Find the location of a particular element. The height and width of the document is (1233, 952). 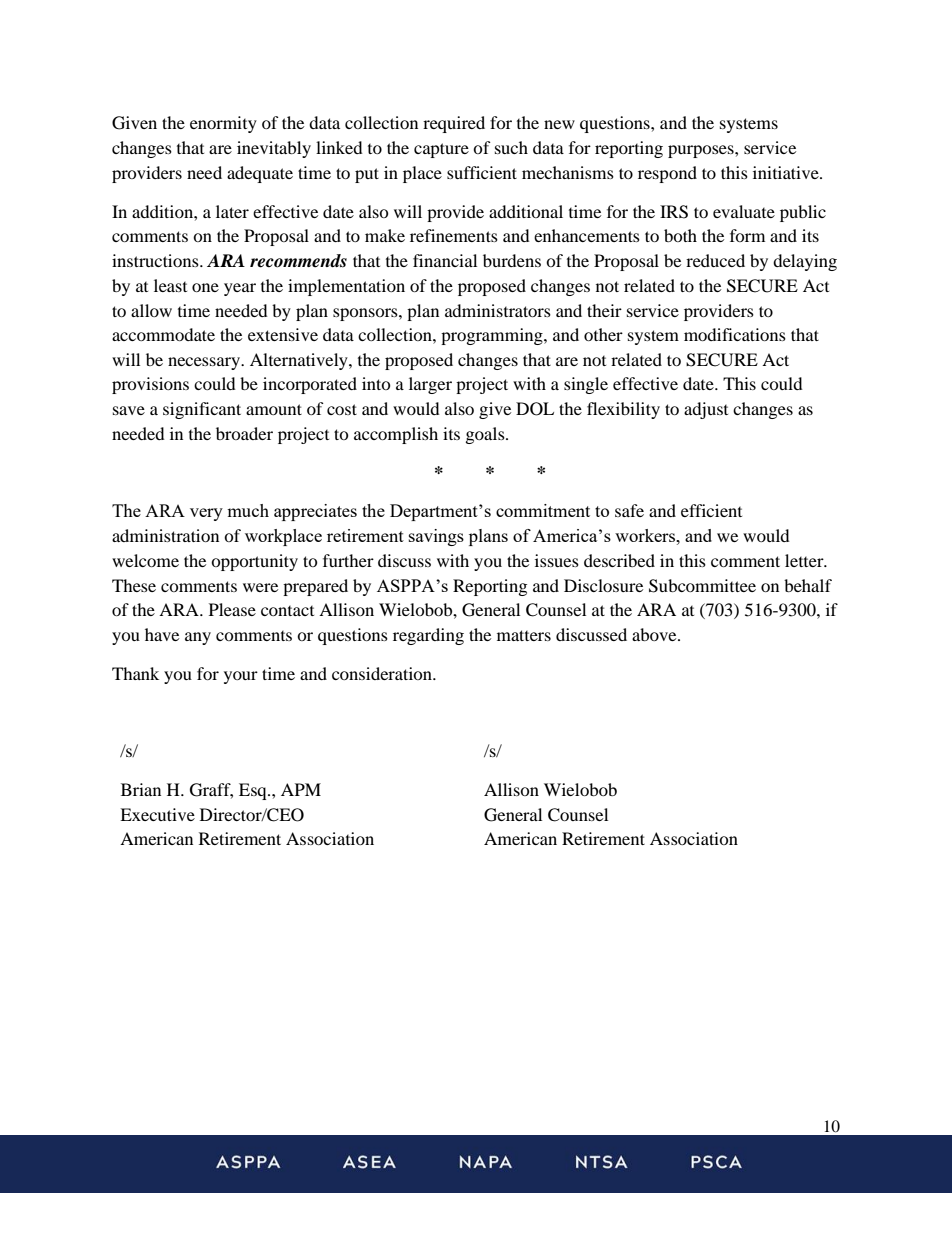

Esq is located at coordinates (254, 791).
